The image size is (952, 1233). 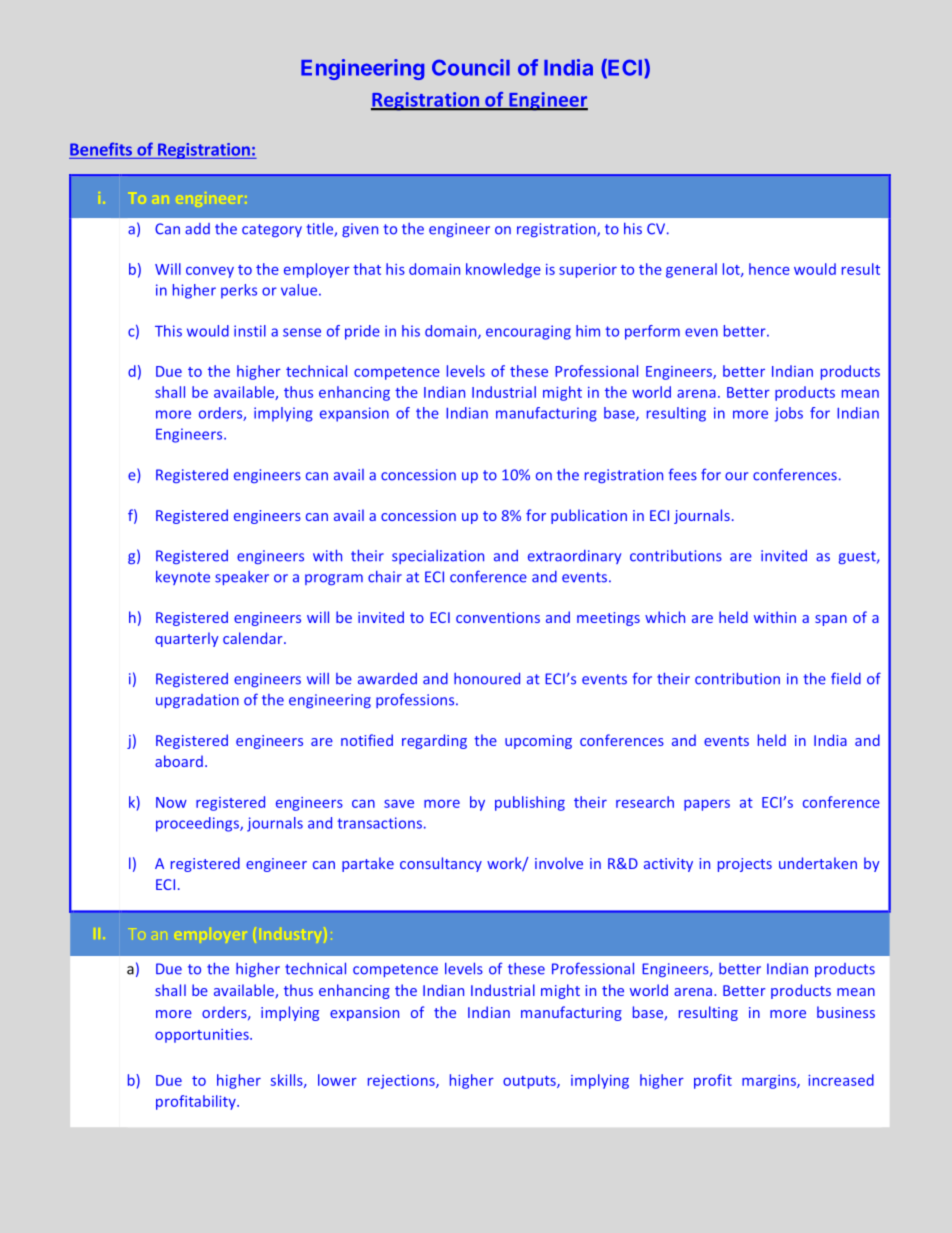 I want to click on opportunities, so click(x=203, y=1036).
